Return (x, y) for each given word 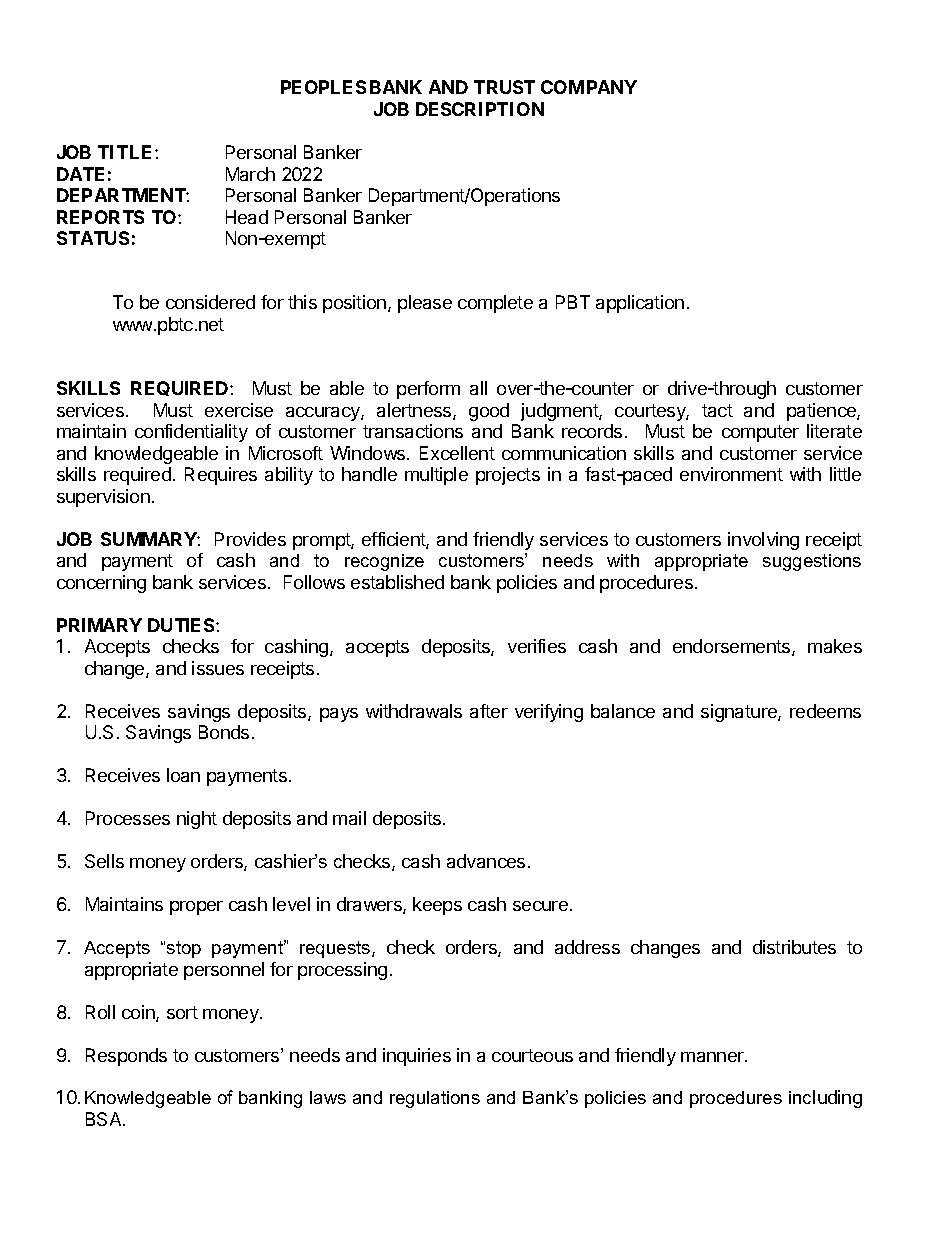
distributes (794, 947)
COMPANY (589, 87)
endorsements (733, 647)
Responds (126, 1057)
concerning (101, 584)
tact (717, 410)
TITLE (127, 152)
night (197, 820)
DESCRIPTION (480, 109)
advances (486, 861)
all (478, 388)
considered (210, 302)
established (397, 582)
